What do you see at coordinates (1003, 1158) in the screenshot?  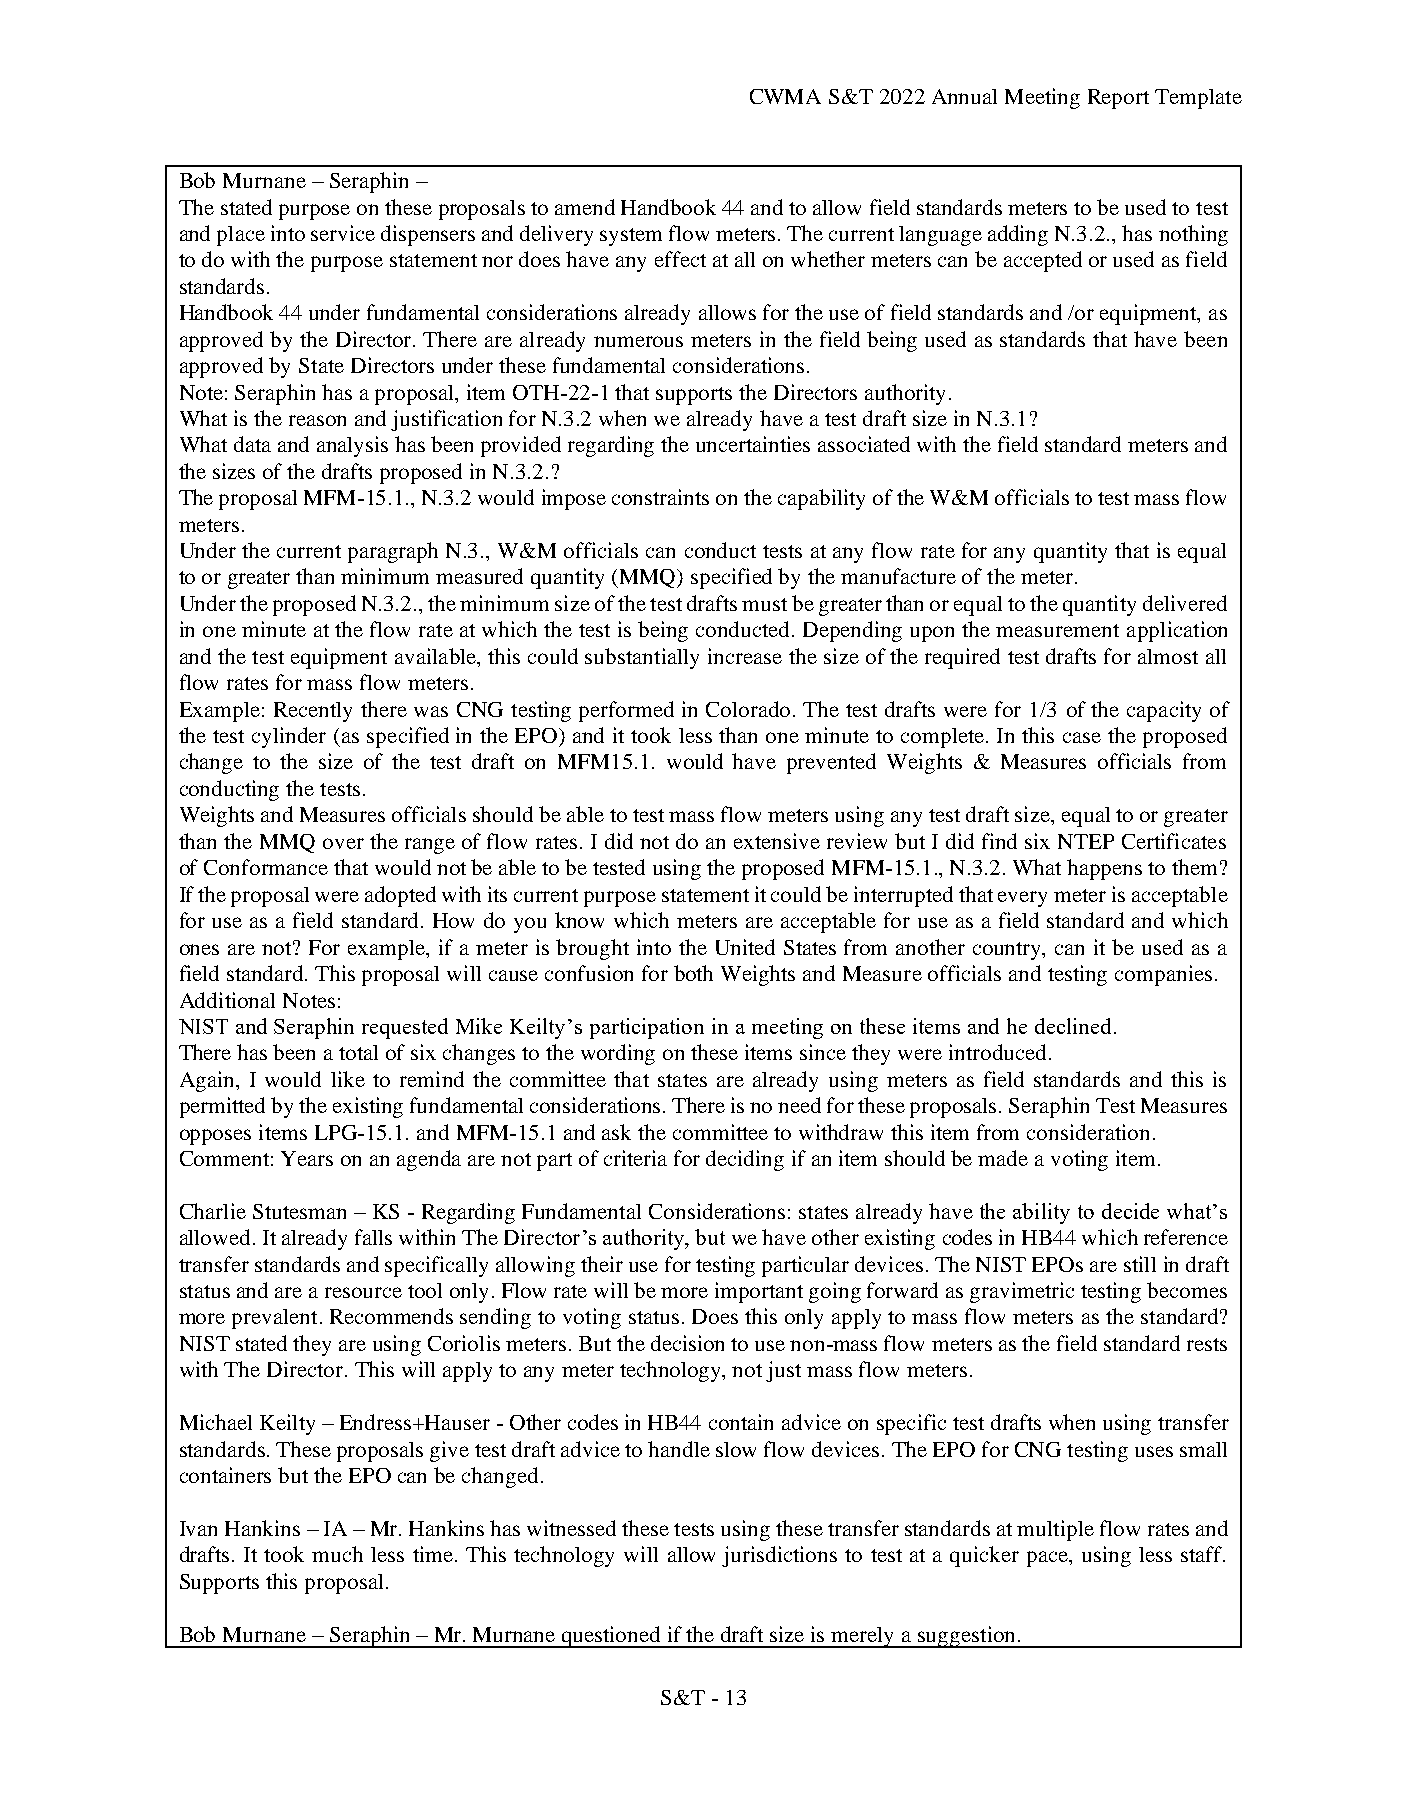 I see `made` at bounding box center [1003, 1158].
